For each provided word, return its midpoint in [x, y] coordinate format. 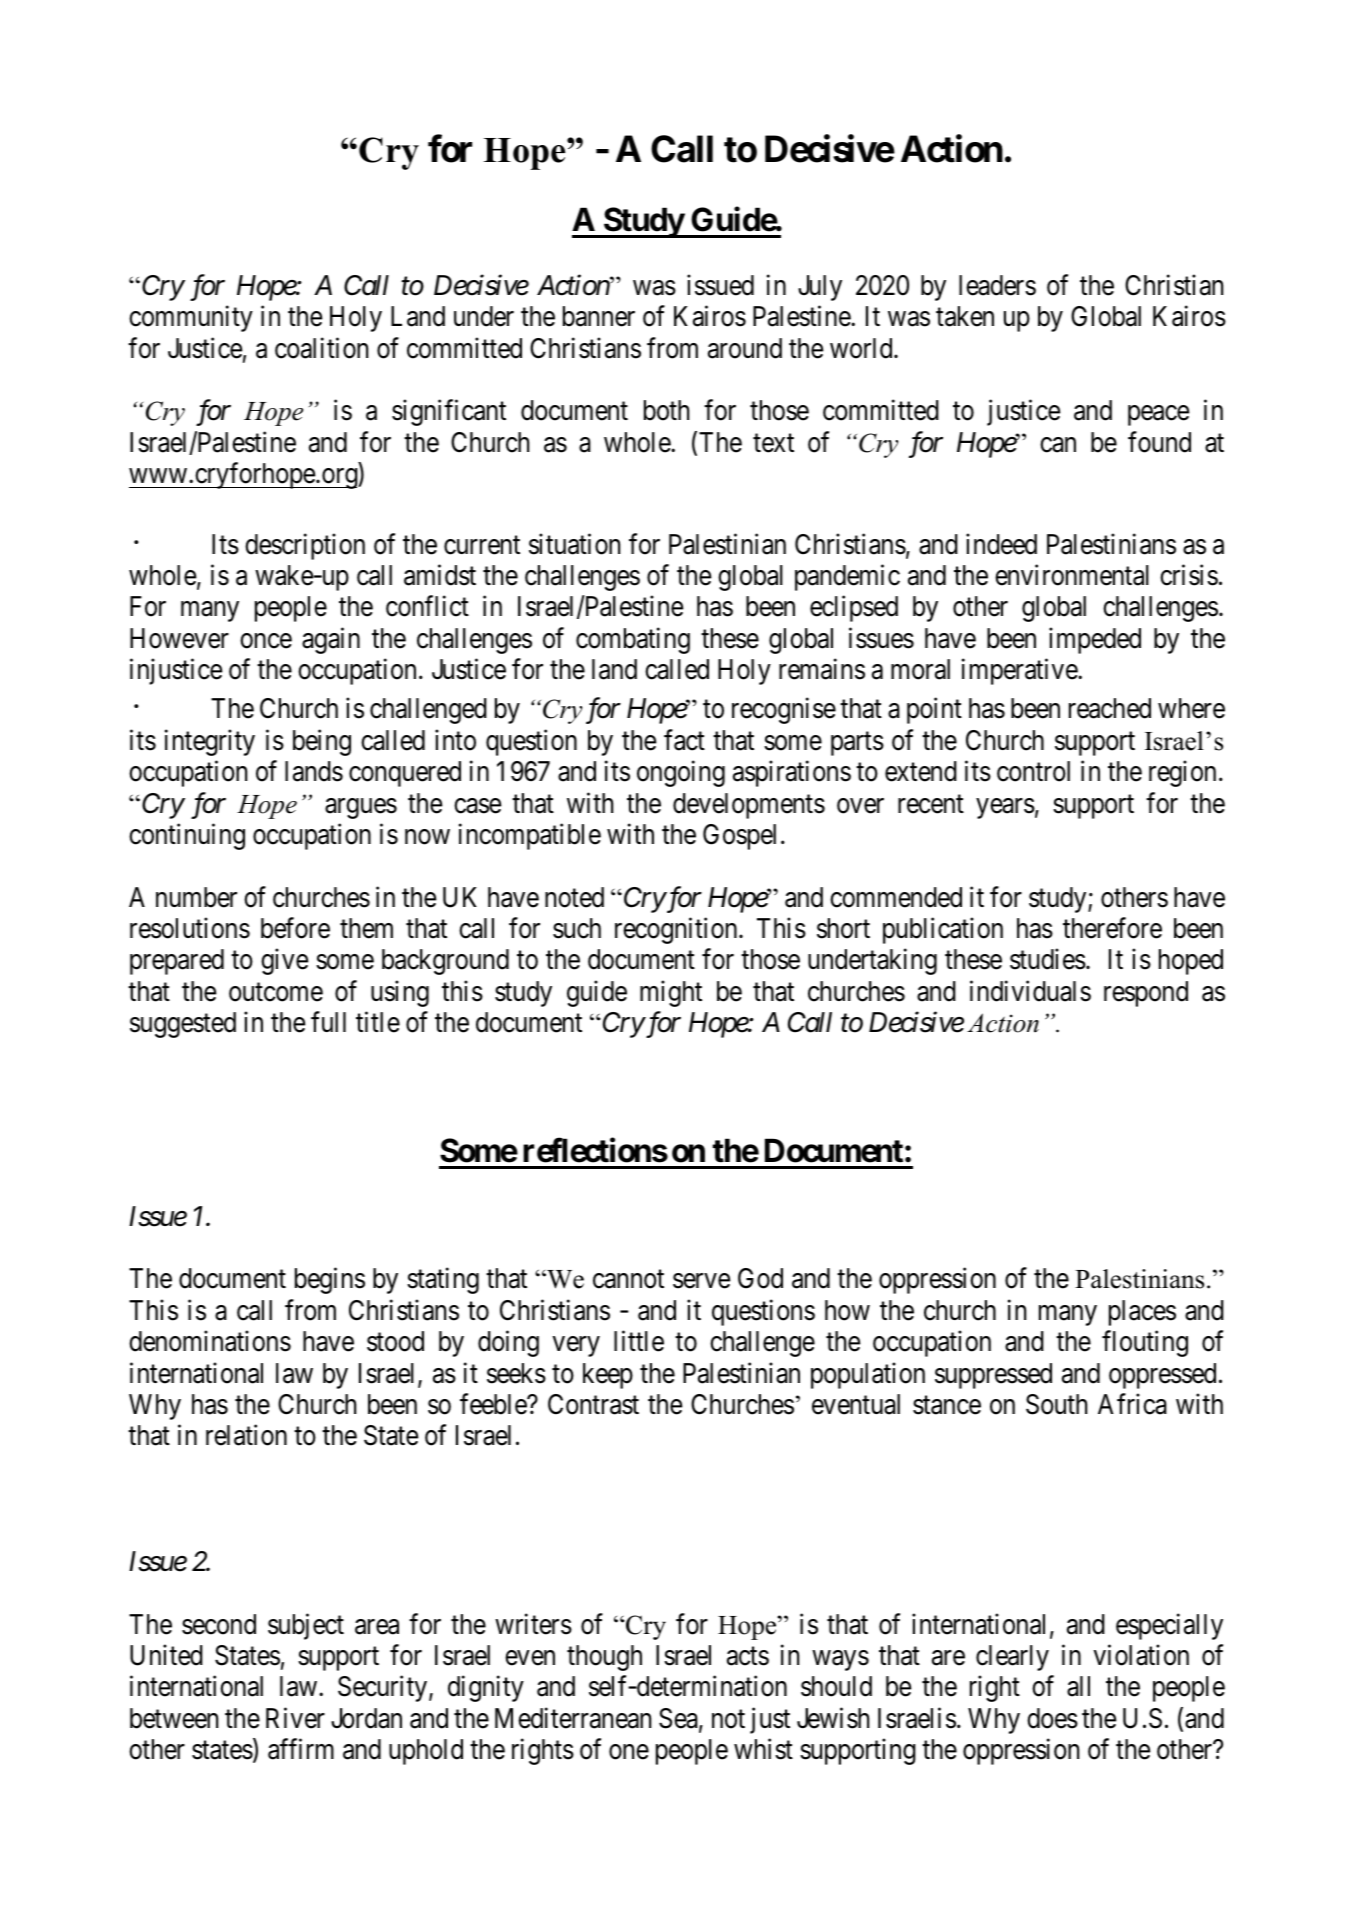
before [295, 928]
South [1056, 1404]
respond [1146, 994]
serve [701, 1281]
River [295, 1718]
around [745, 348]
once [266, 641]
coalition [321, 348]
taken [965, 316]
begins [330, 1281]
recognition [677, 930]
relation [246, 1435]
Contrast [593, 1404]
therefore [1112, 928]
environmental [1072, 575]
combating [633, 640]
